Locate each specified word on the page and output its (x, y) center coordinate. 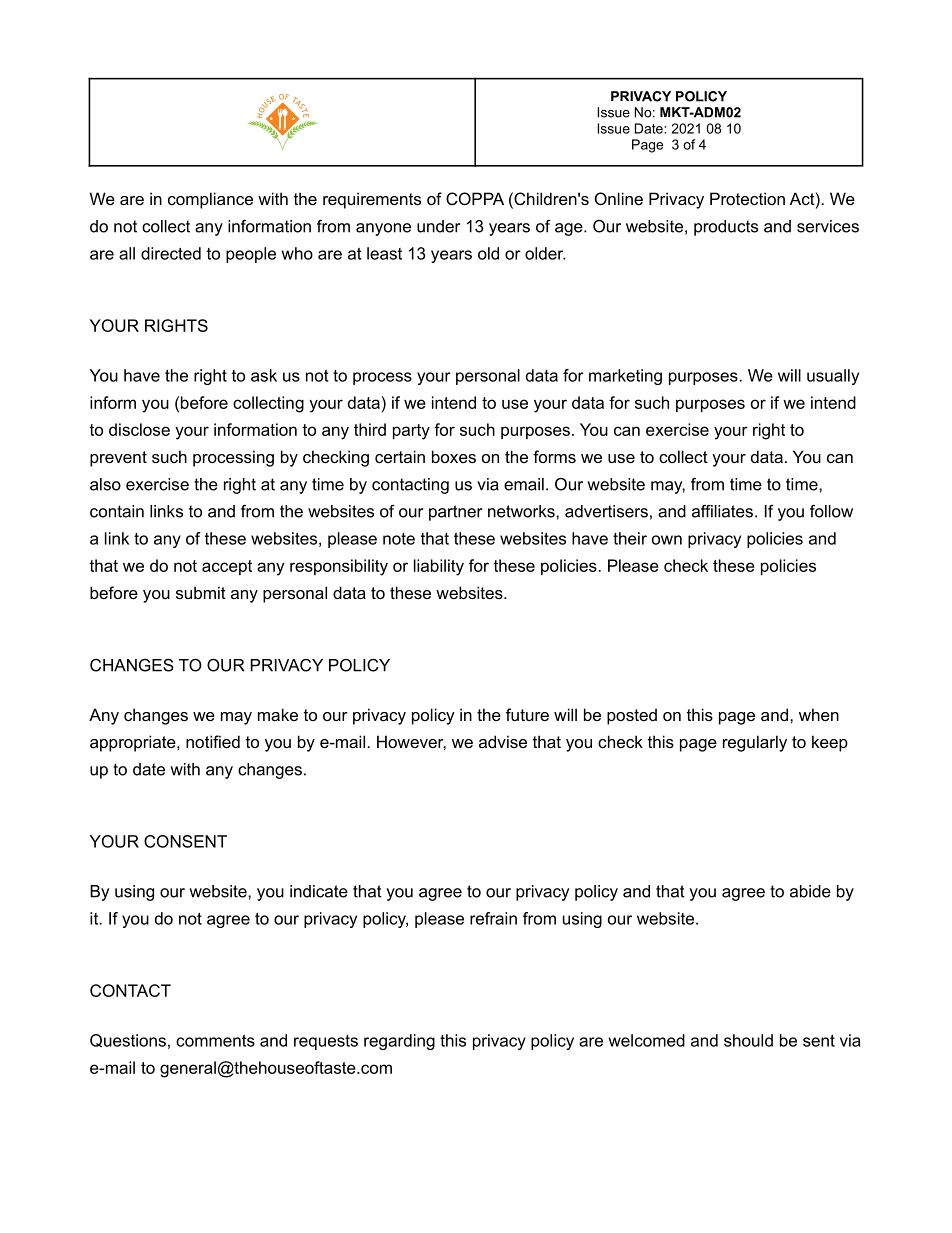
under (438, 226)
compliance (210, 200)
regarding (399, 1042)
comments (215, 1041)
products (726, 228)
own (667, 540)
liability (439, 567)
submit (201, 592)
